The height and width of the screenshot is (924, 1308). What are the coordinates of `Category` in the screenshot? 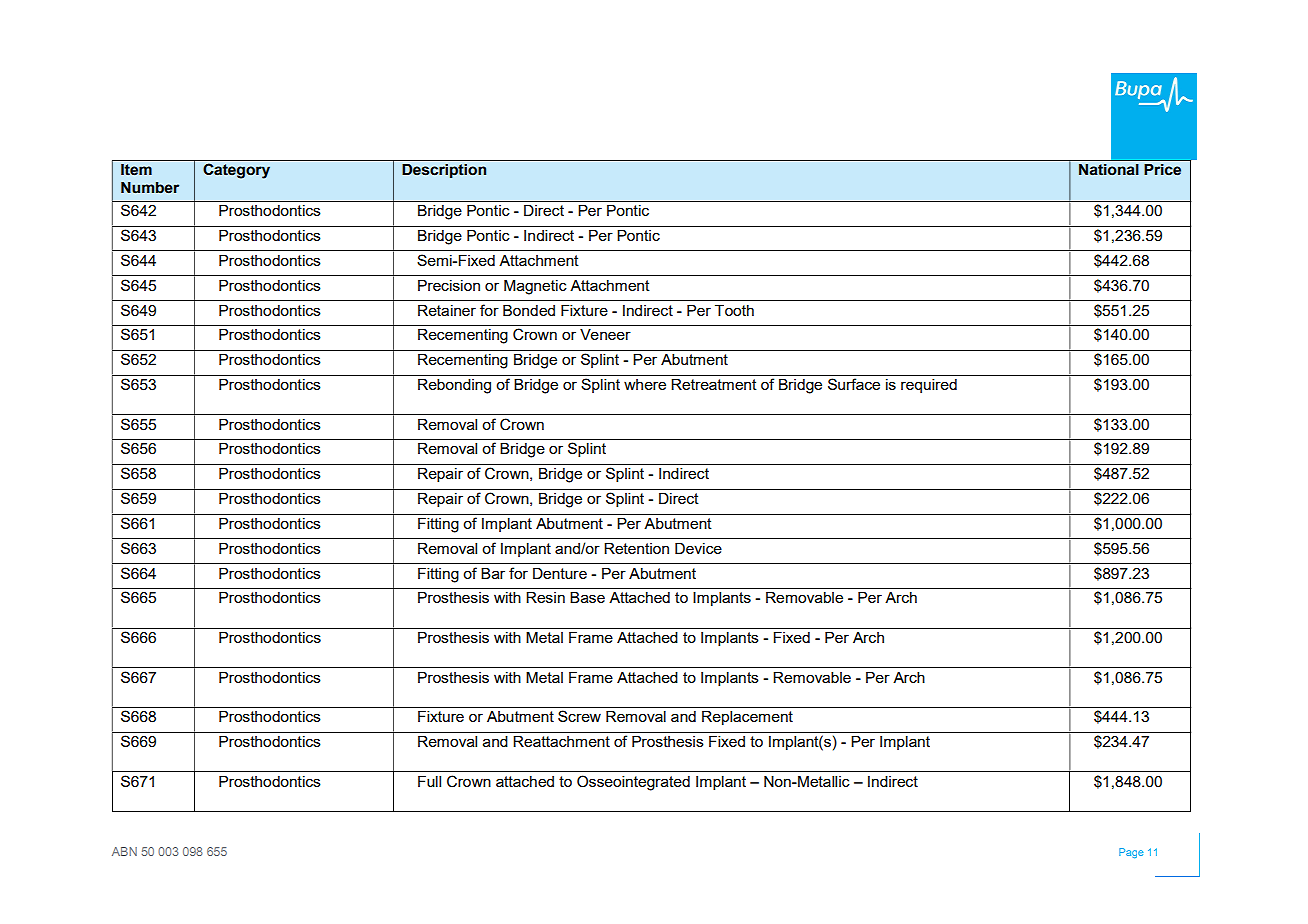 It's located at (236, 171).
